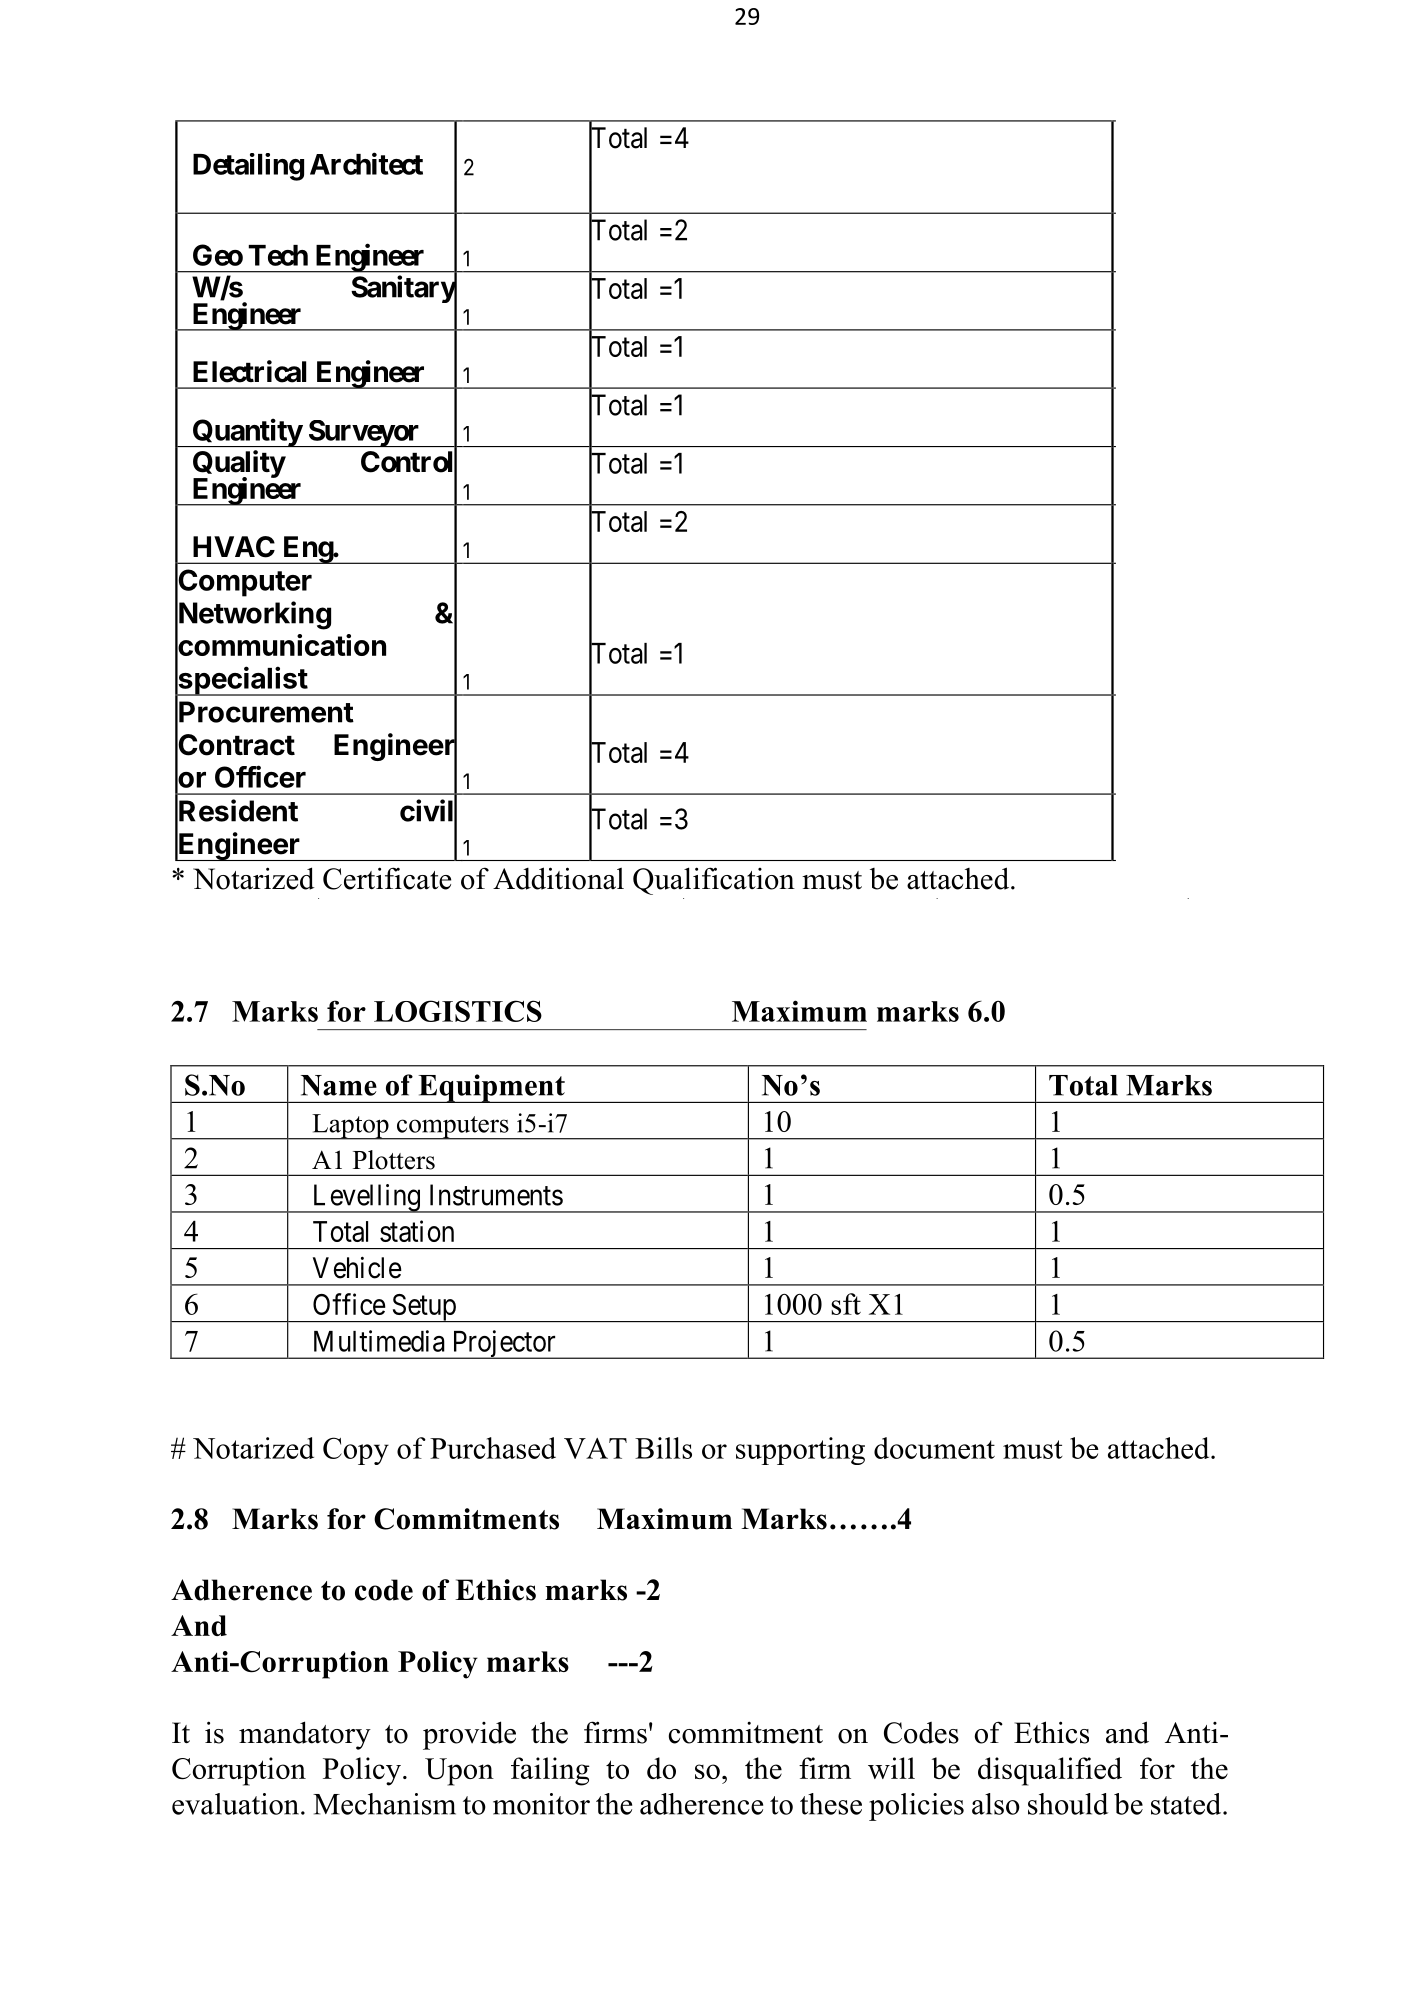 This screenshot has width=1409, height=1991. Describe the element at coordinates (1050, 1771) in the screenshot. I see `disqualified` at that location.
